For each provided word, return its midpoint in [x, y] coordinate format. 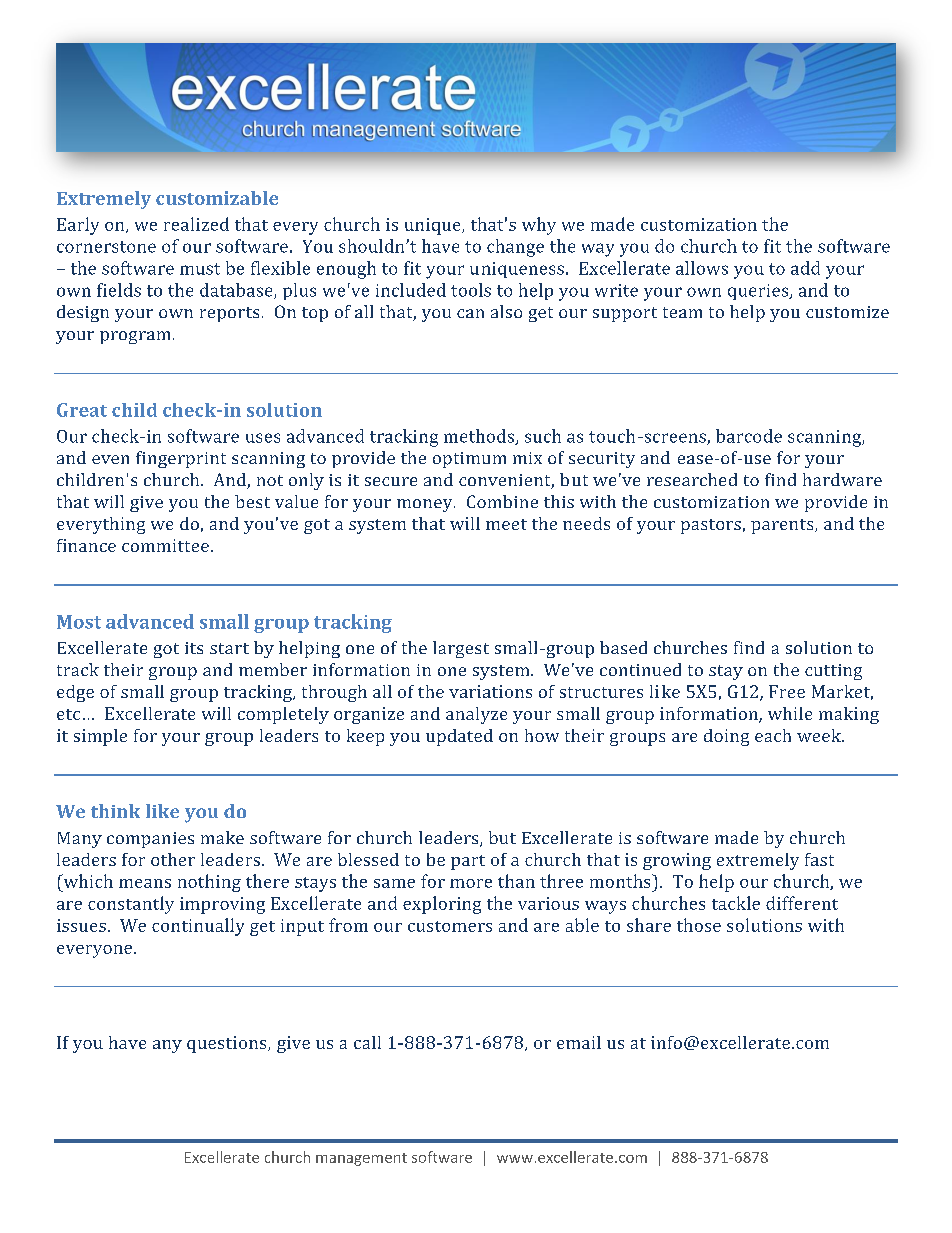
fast [819, 859]
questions [228, 1044]
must [200, 269]
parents [783, 526]
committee [165, 545]
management [361, 1159]
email [579, 1042]
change [515, 248]
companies [150, 840]
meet [506, 524]
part [468, 862]
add [805, 268]
